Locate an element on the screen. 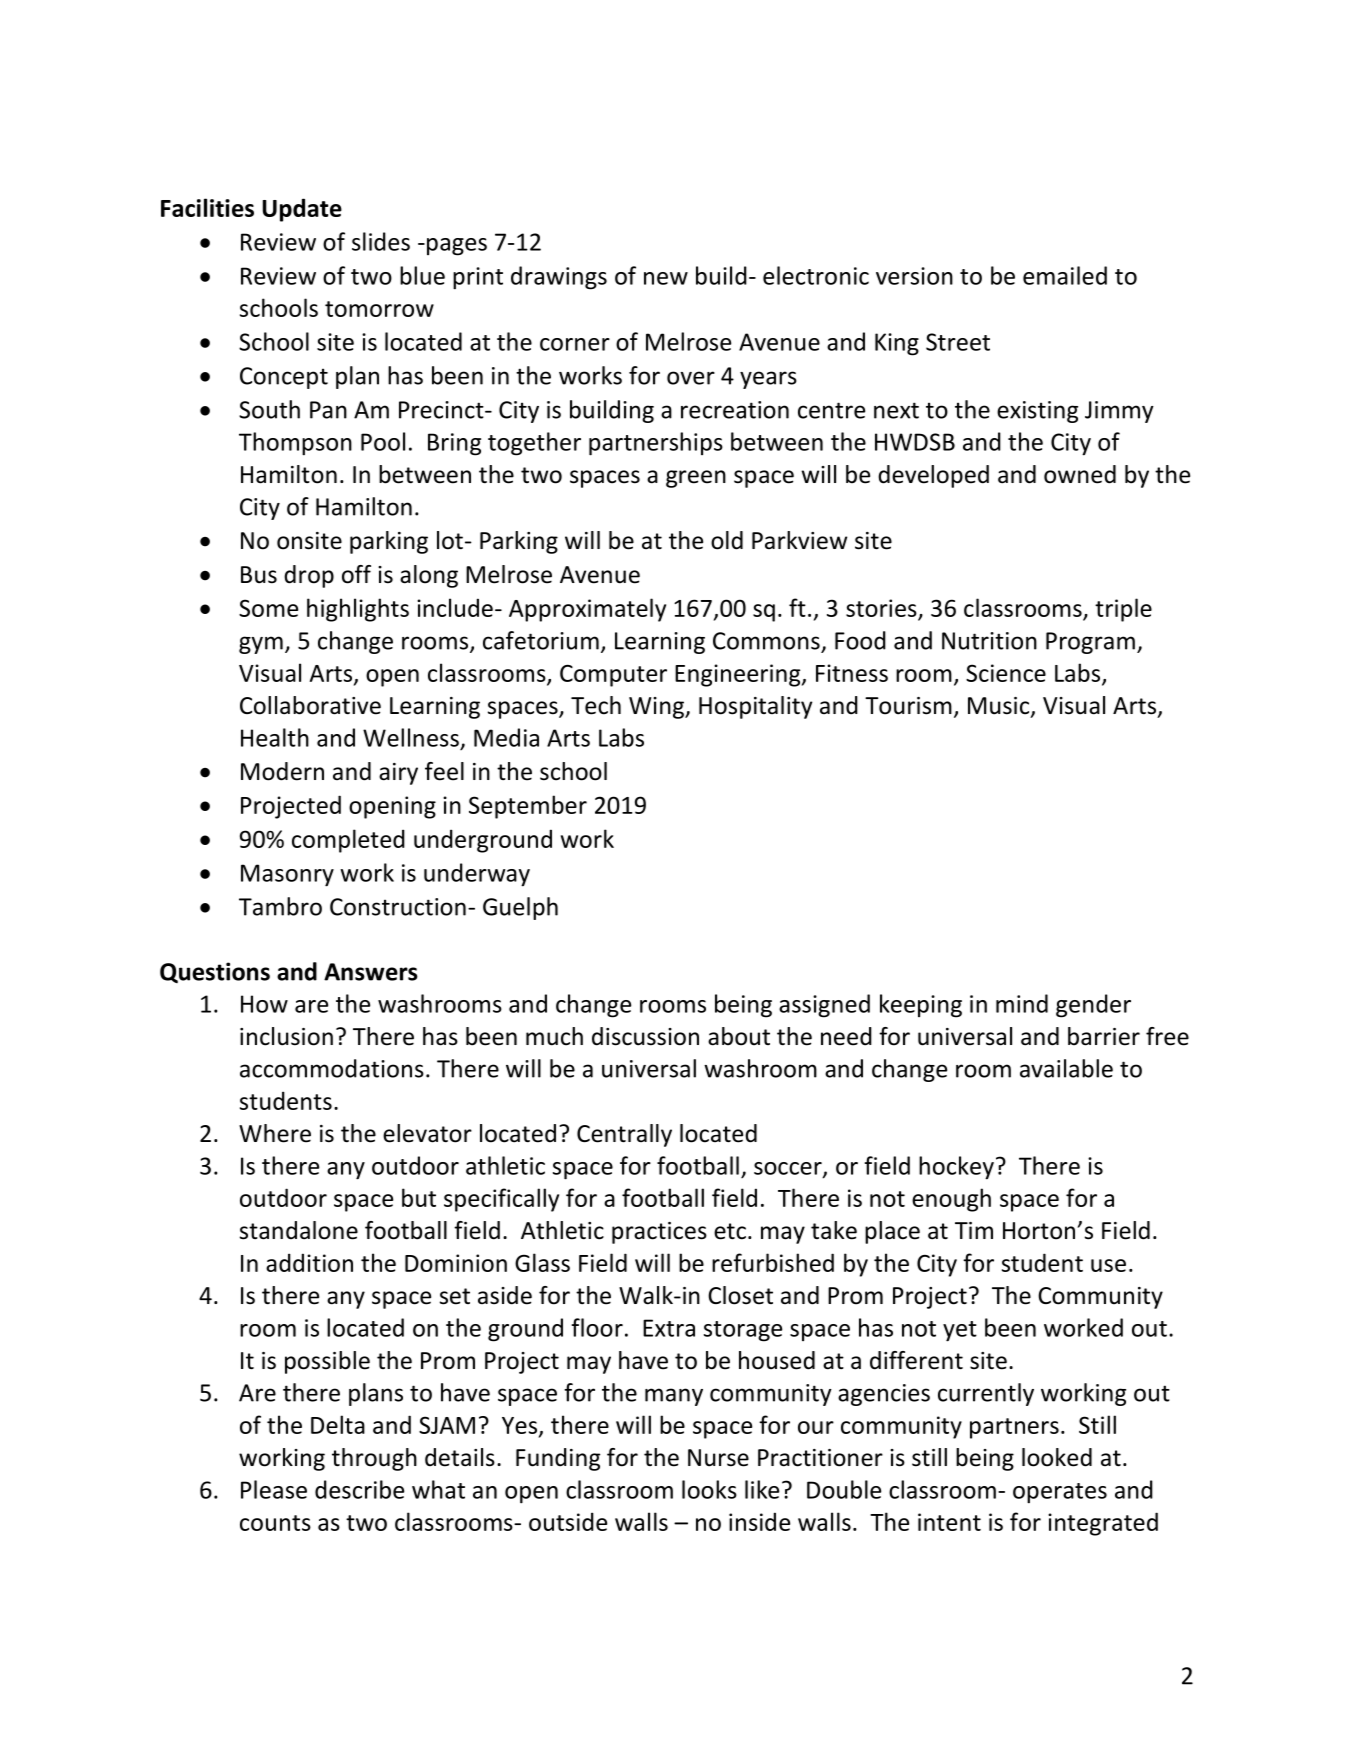  emailed is located at coordinates (1065, 275).
